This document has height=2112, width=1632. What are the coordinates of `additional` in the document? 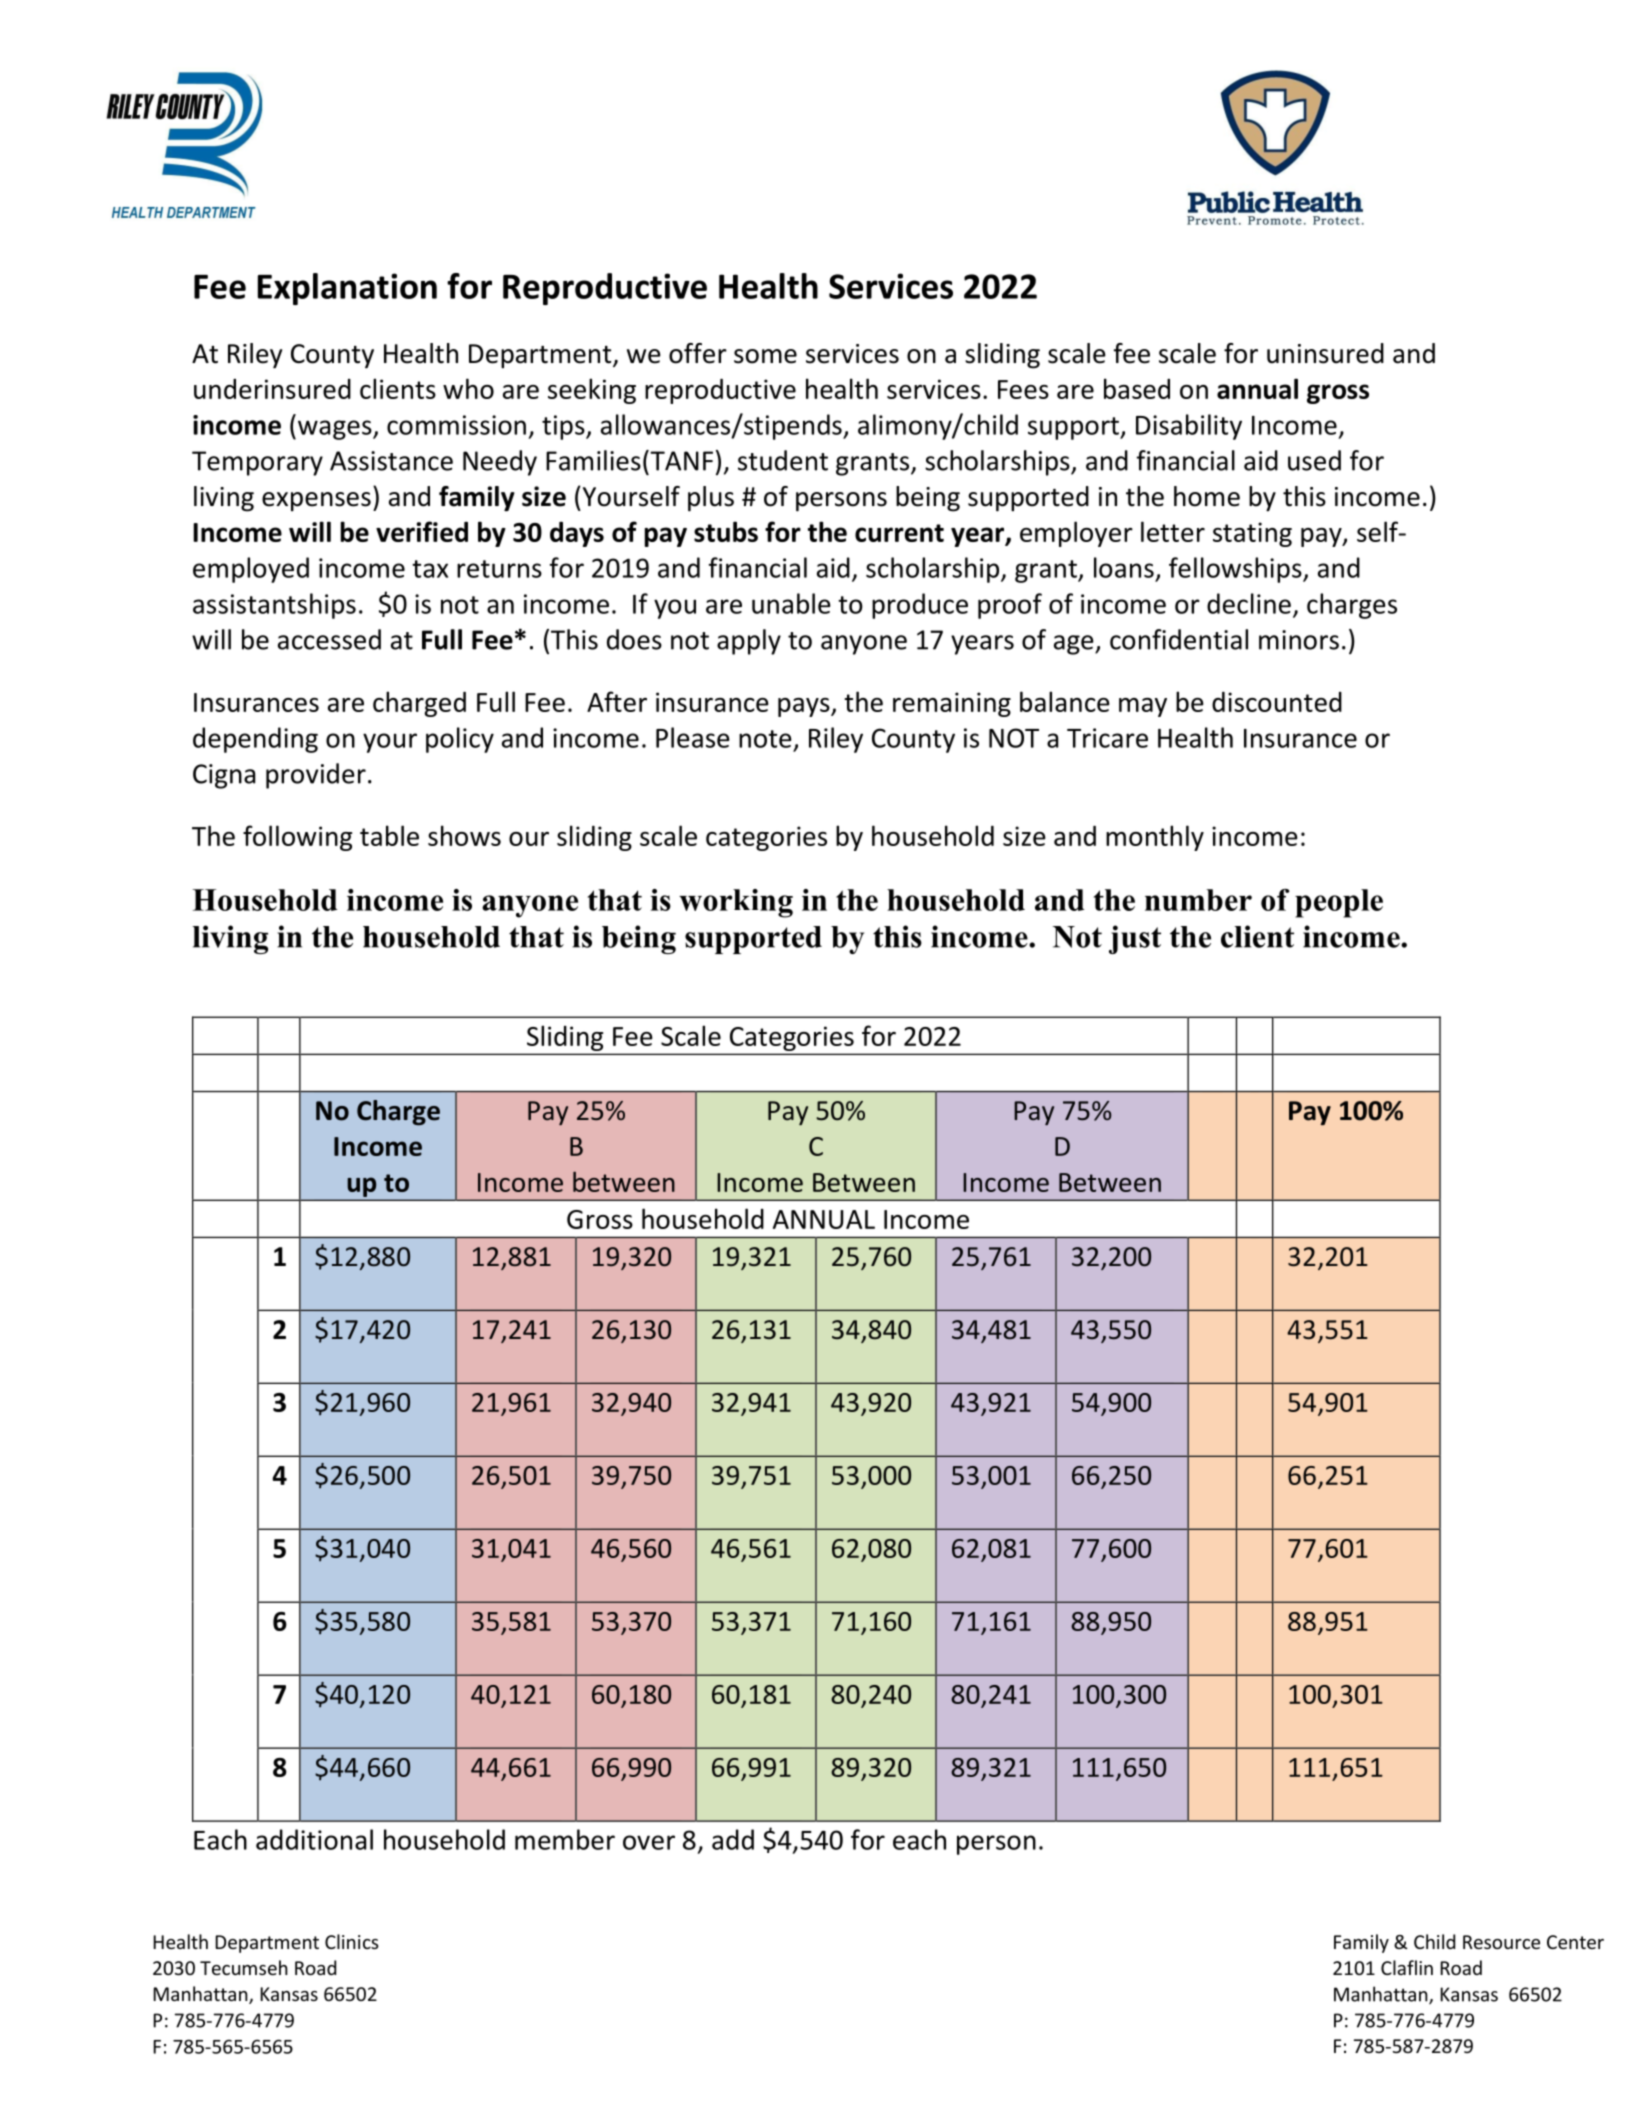 It's located at (314, 1839).
